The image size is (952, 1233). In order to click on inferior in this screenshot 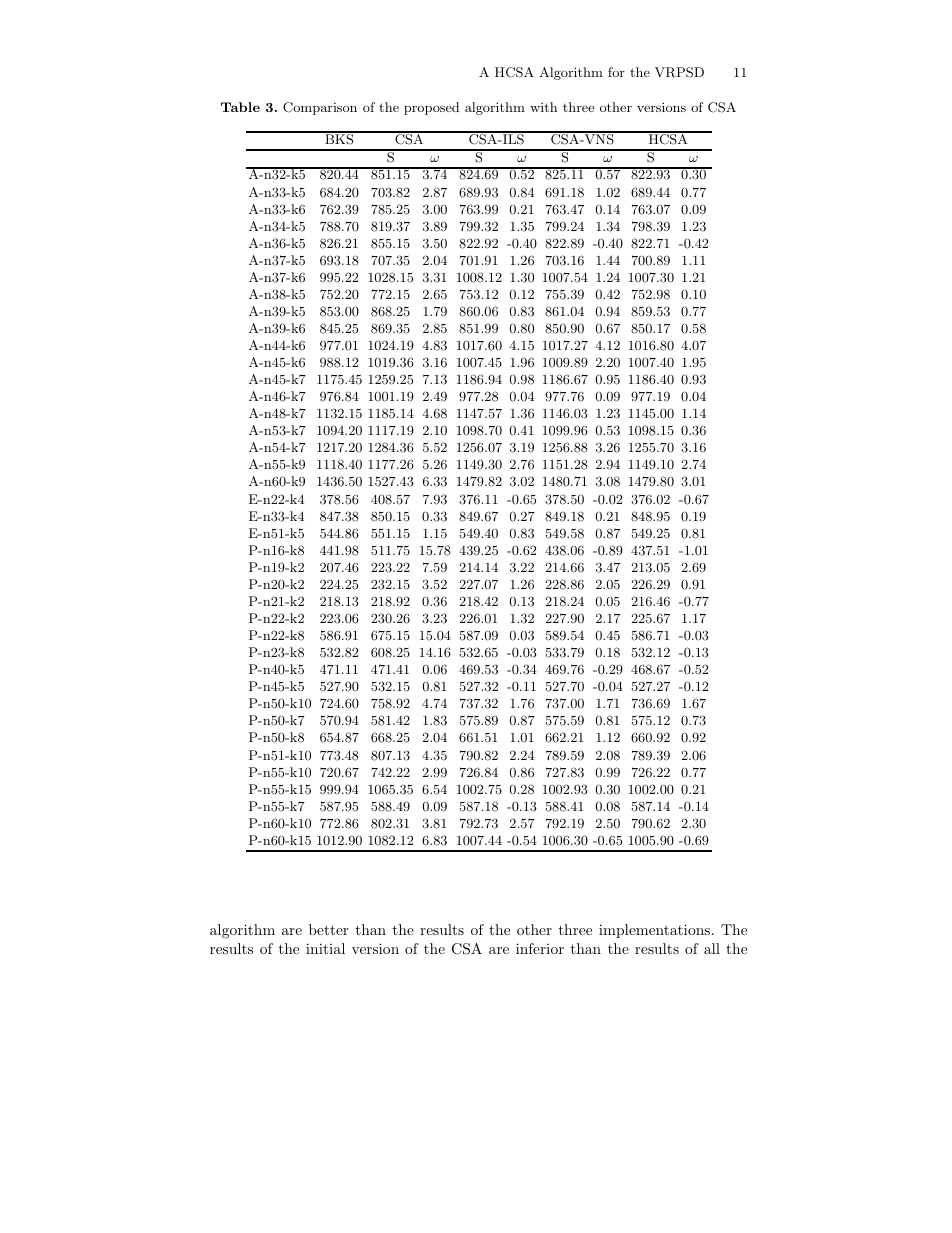, I will do `click(540, 948)`.
